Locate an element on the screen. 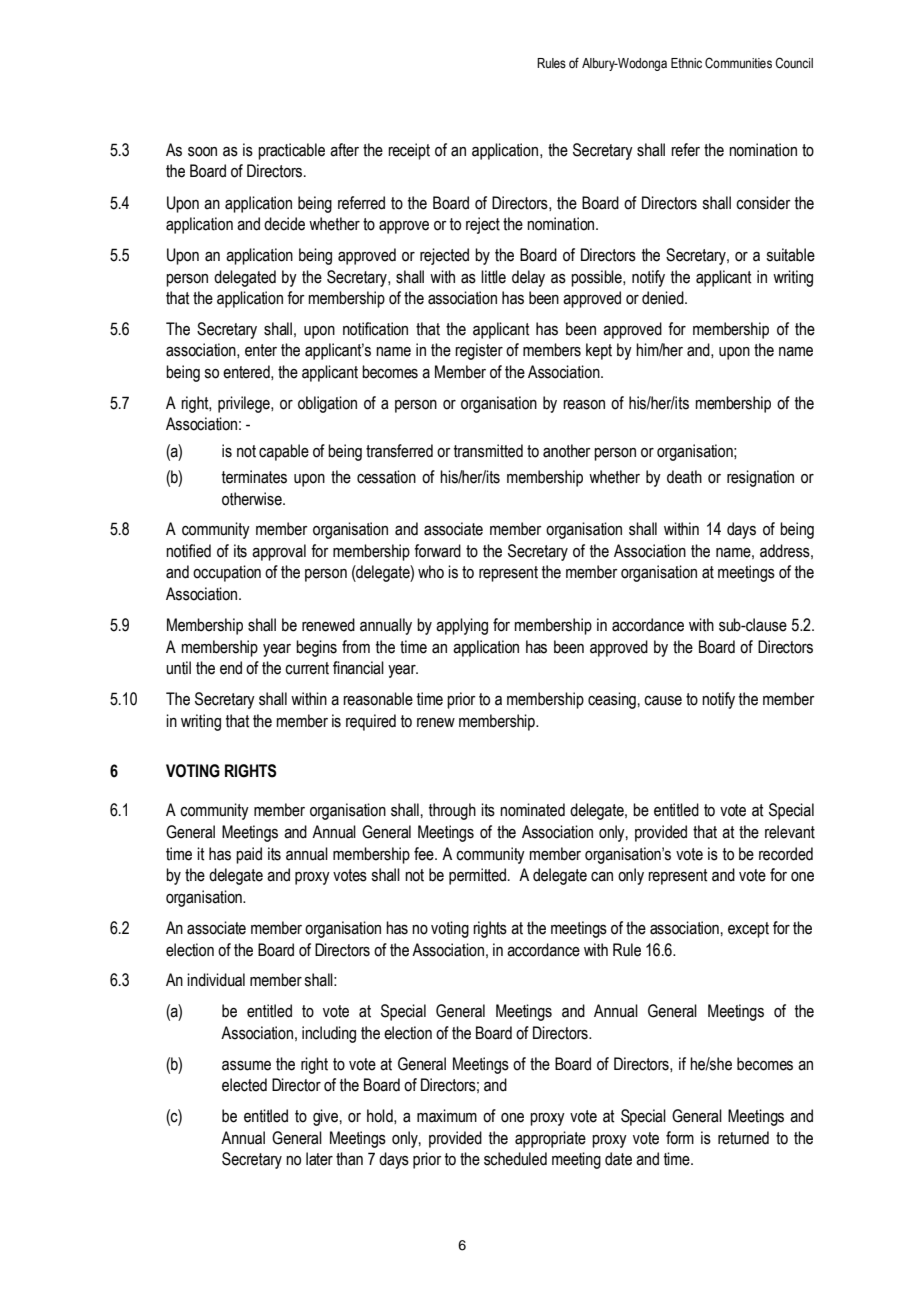 The image size is (924, 1308). relevant is located at coordinates (790, 832).
